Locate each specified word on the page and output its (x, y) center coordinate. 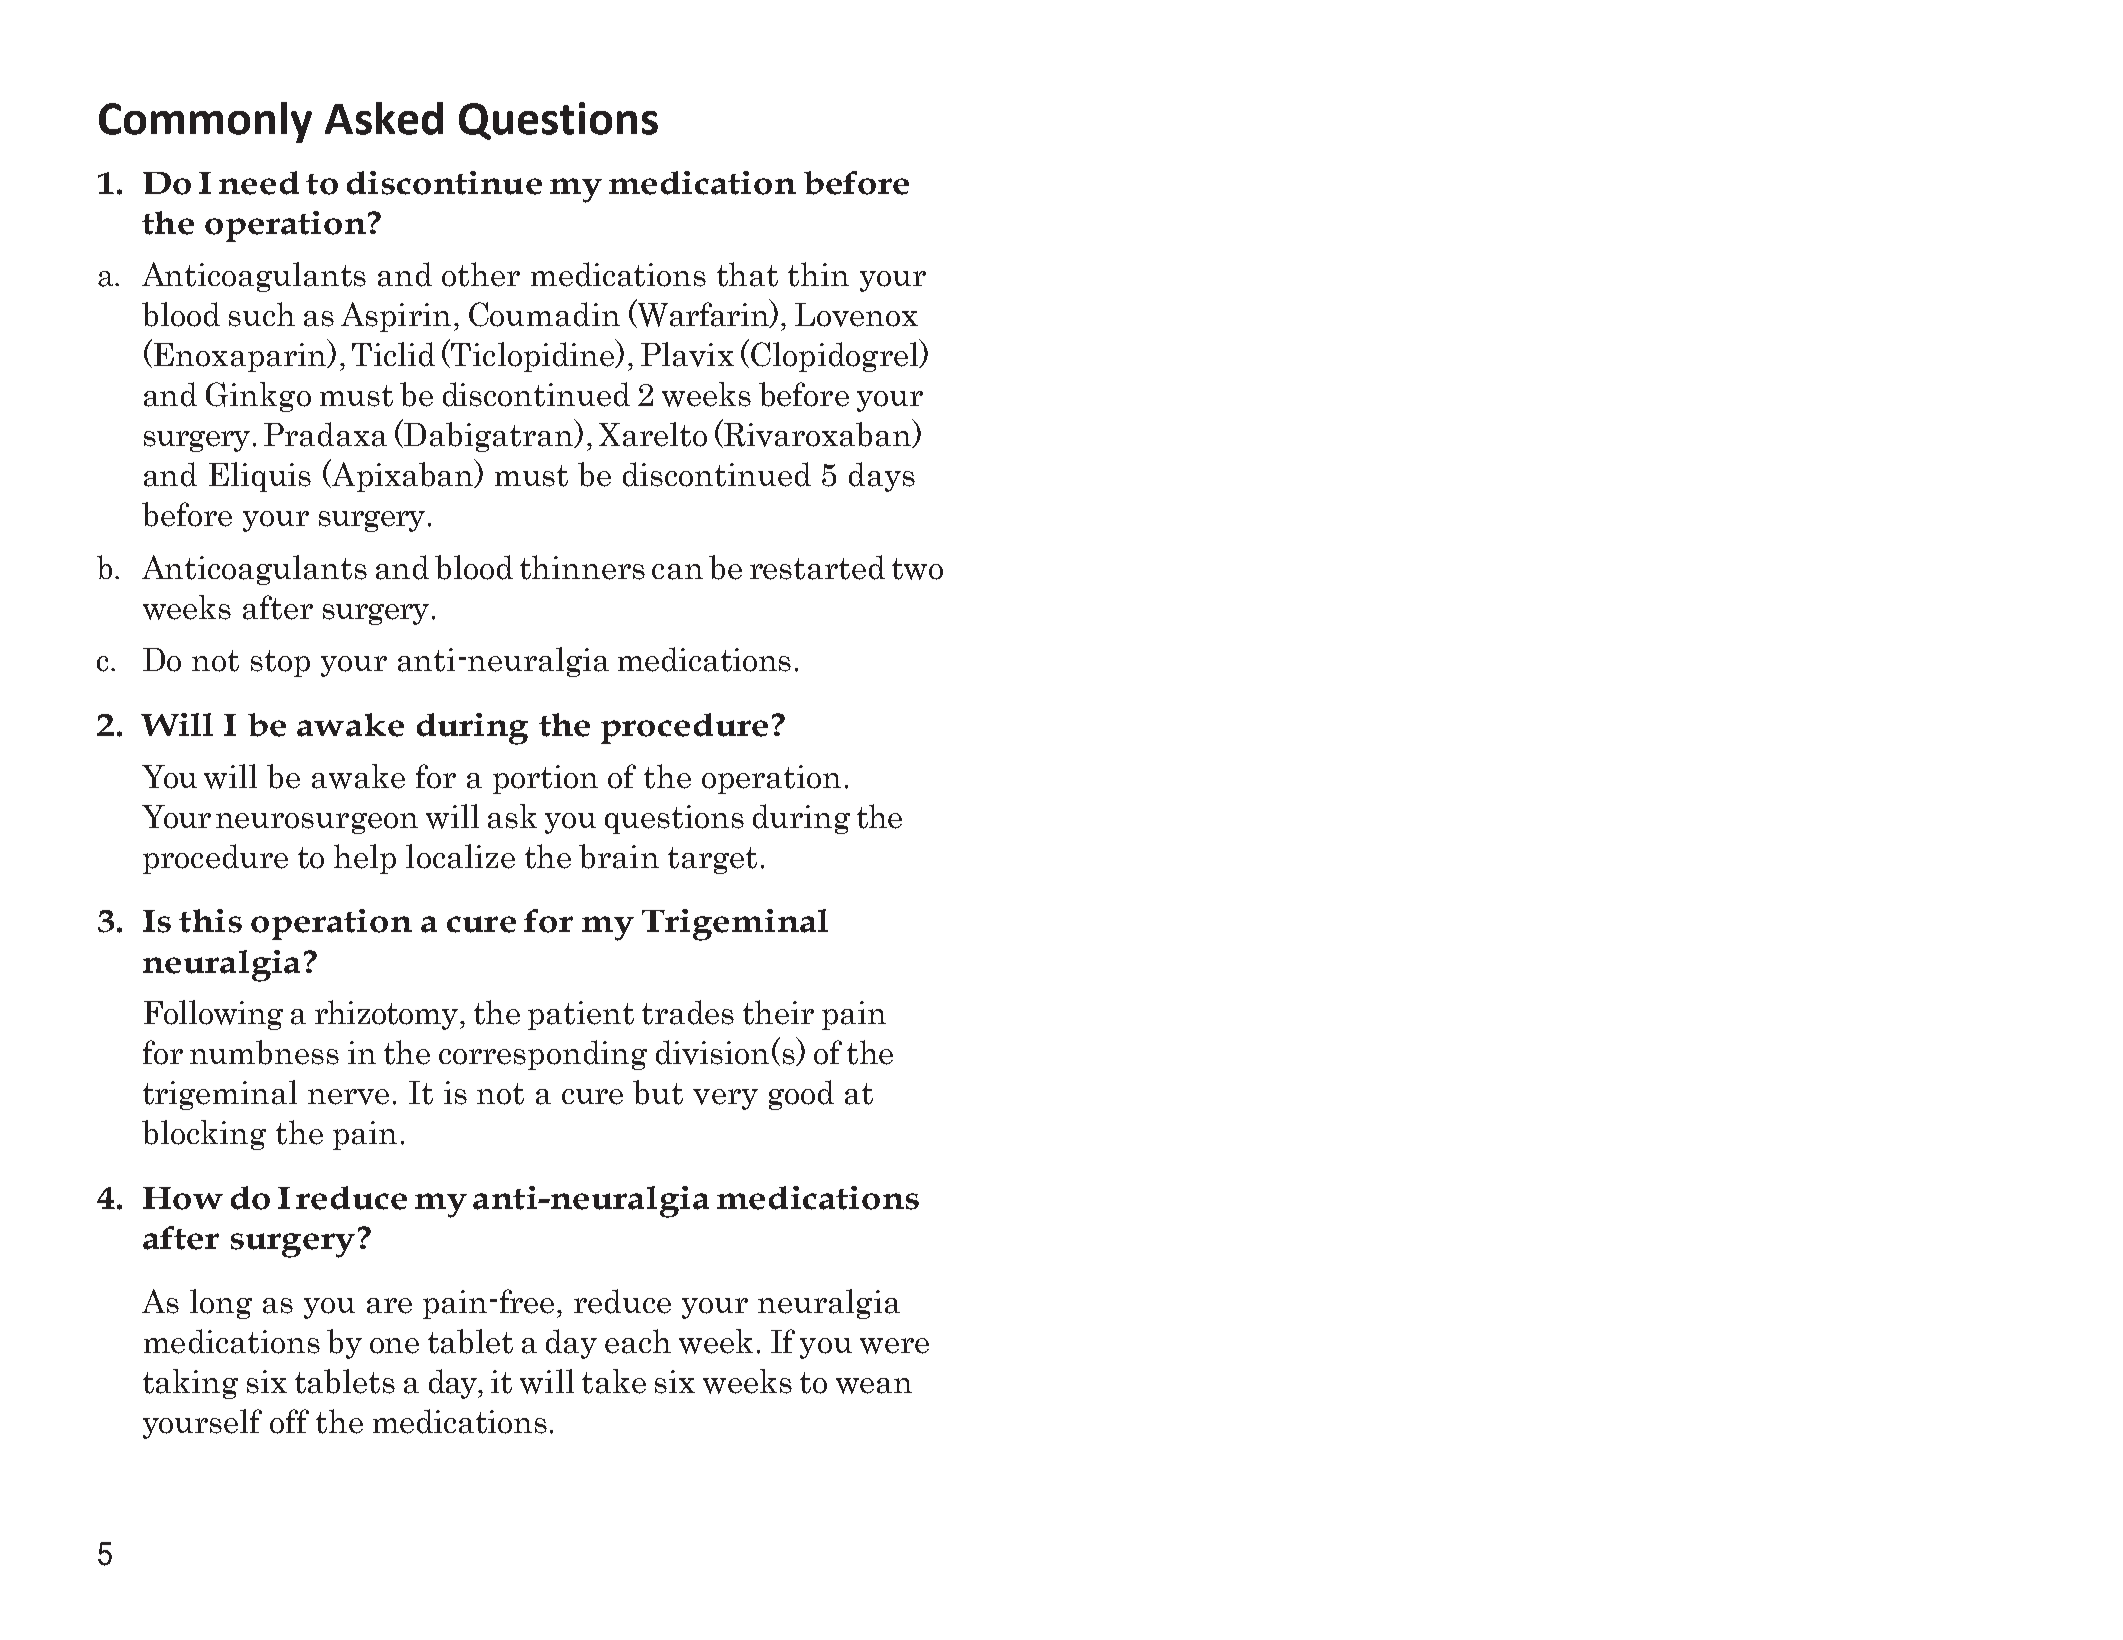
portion (545, 779)
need (259, 183)
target (712, 860)
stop (280, 663)
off (289, 1421)
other (481, 274)
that (747, 274)
